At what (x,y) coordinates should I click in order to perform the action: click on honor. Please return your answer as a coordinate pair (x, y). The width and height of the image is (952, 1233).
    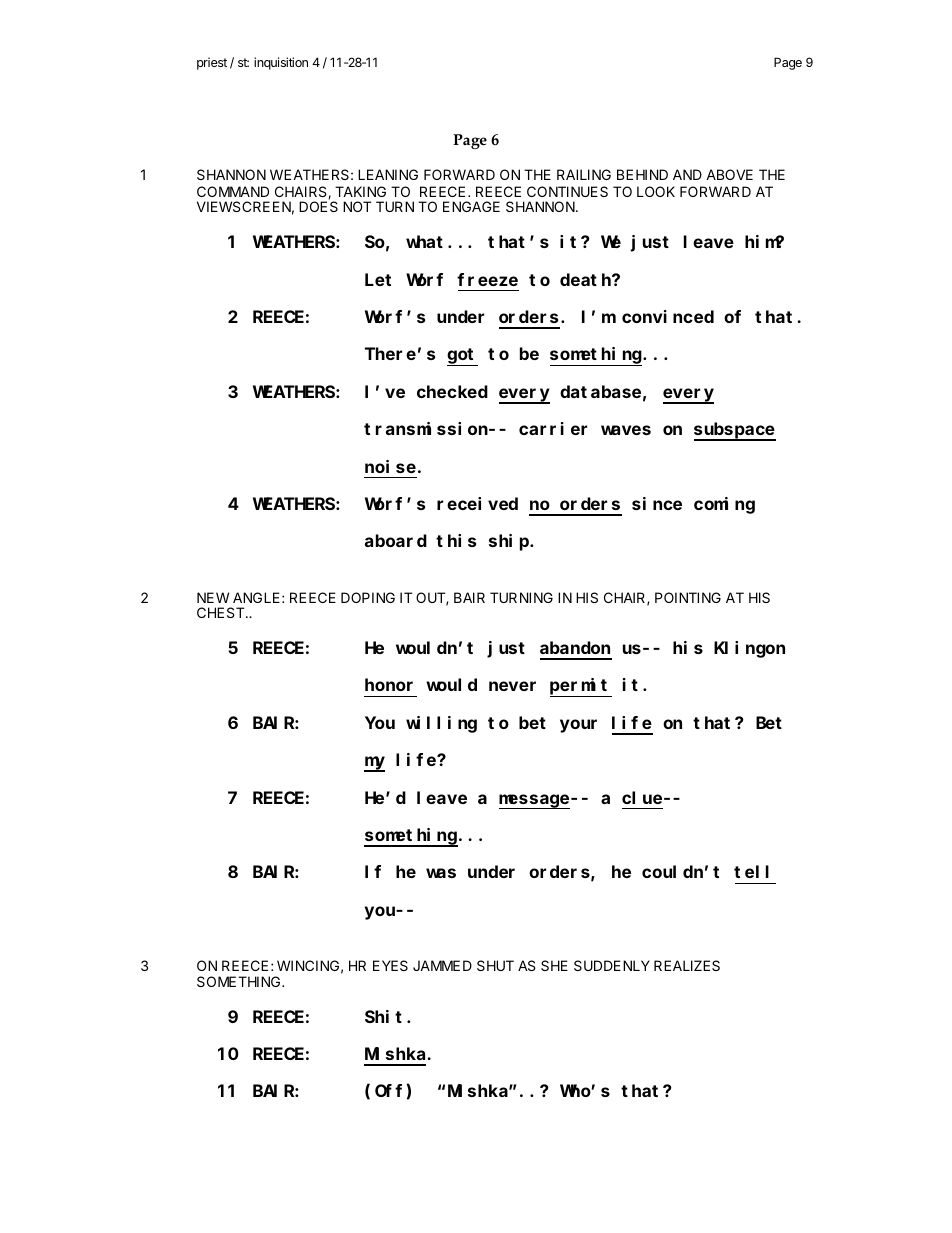
    Looking at the image, I should click on (389, 685).
